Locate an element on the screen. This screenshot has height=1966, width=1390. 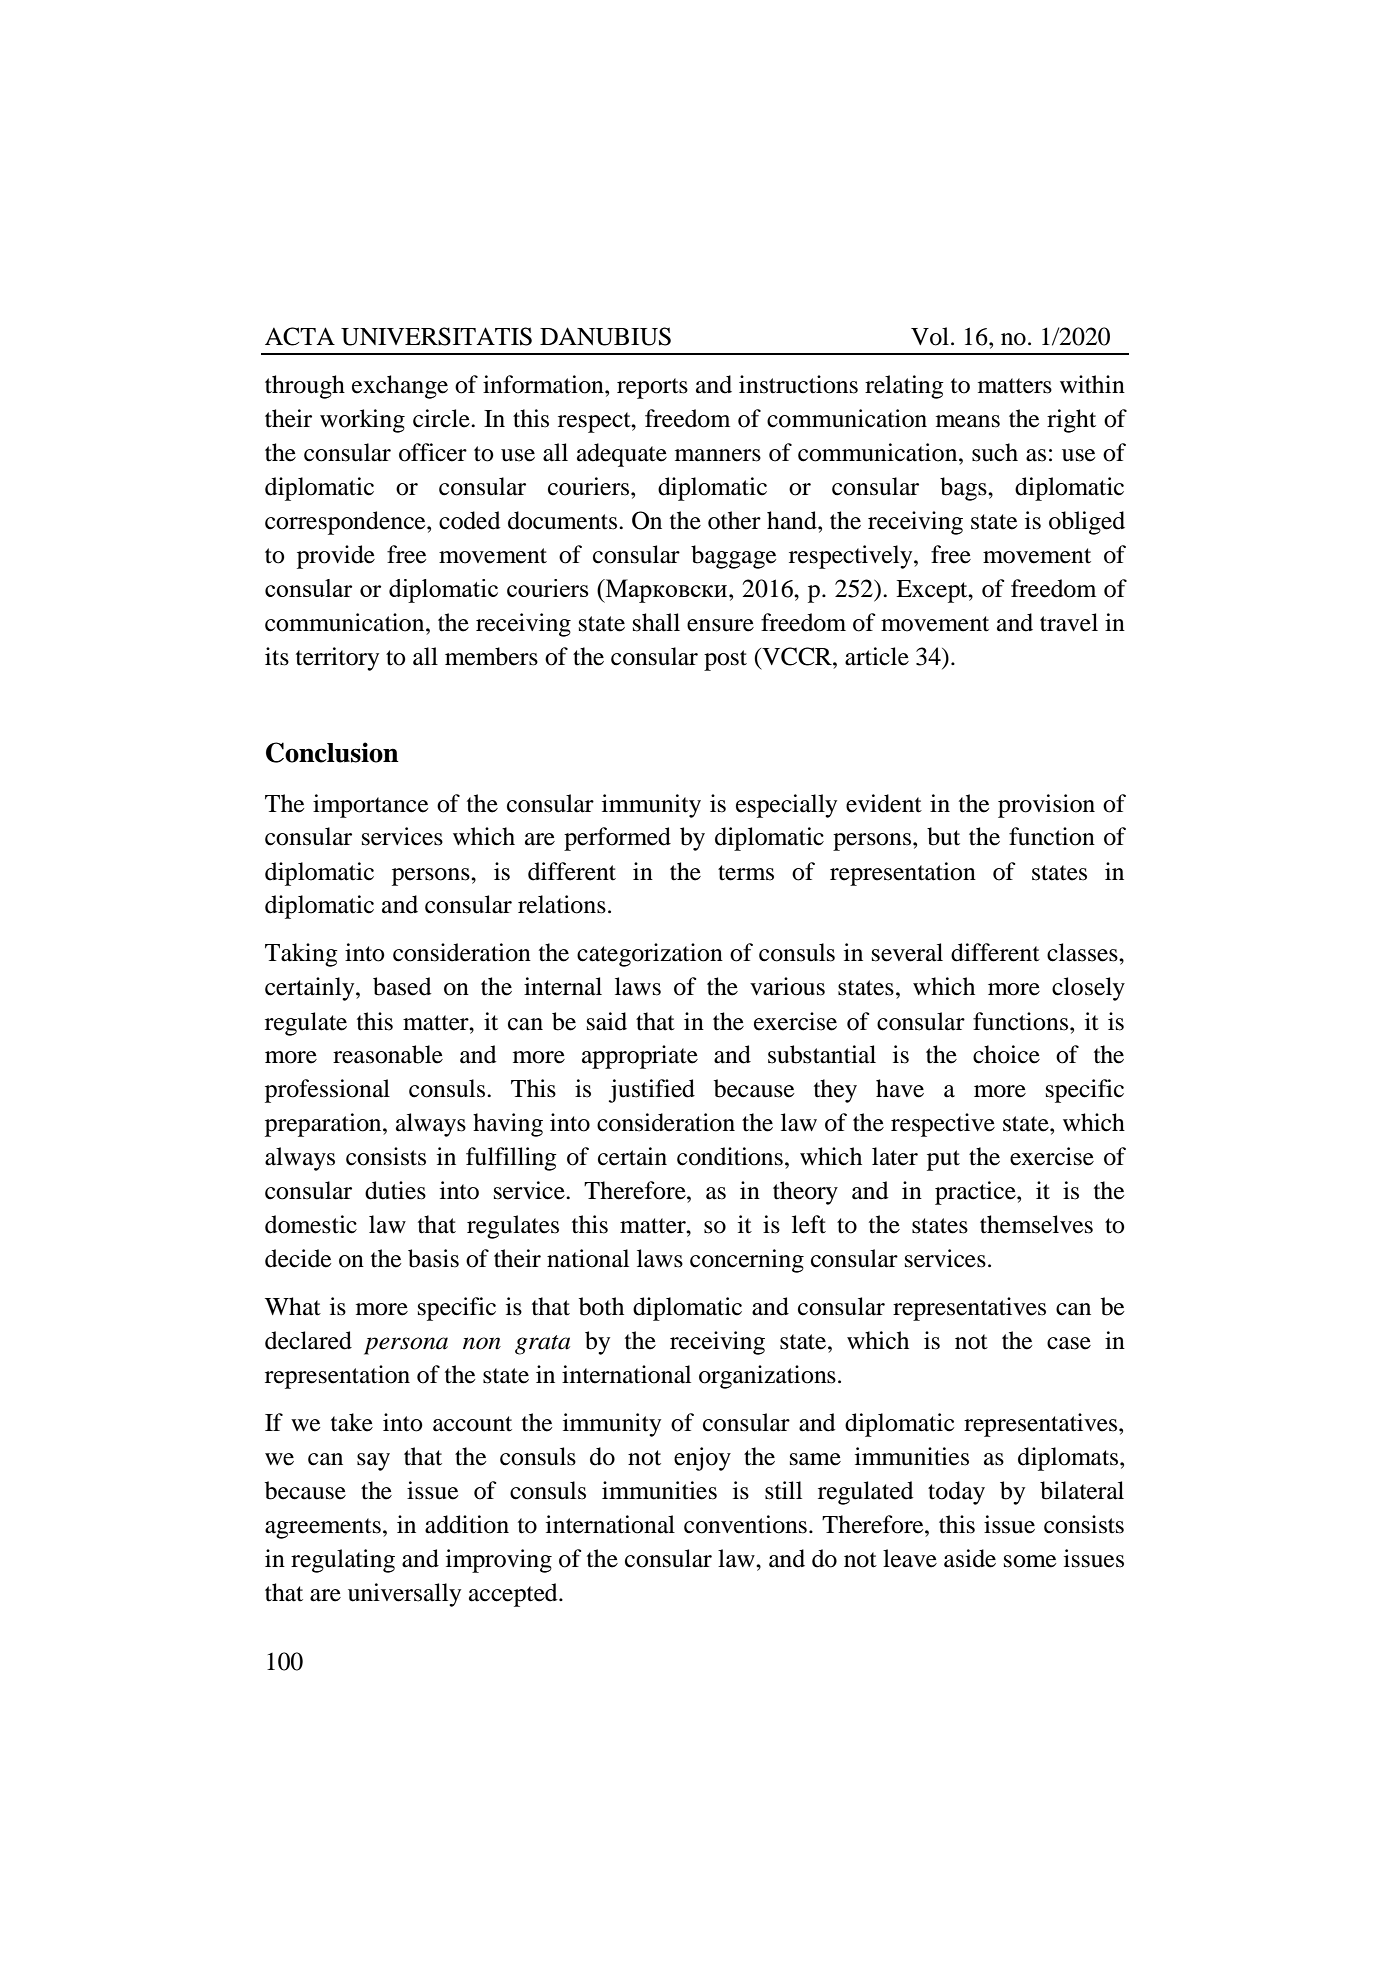
travel is located at coordinates (1069, 622).
